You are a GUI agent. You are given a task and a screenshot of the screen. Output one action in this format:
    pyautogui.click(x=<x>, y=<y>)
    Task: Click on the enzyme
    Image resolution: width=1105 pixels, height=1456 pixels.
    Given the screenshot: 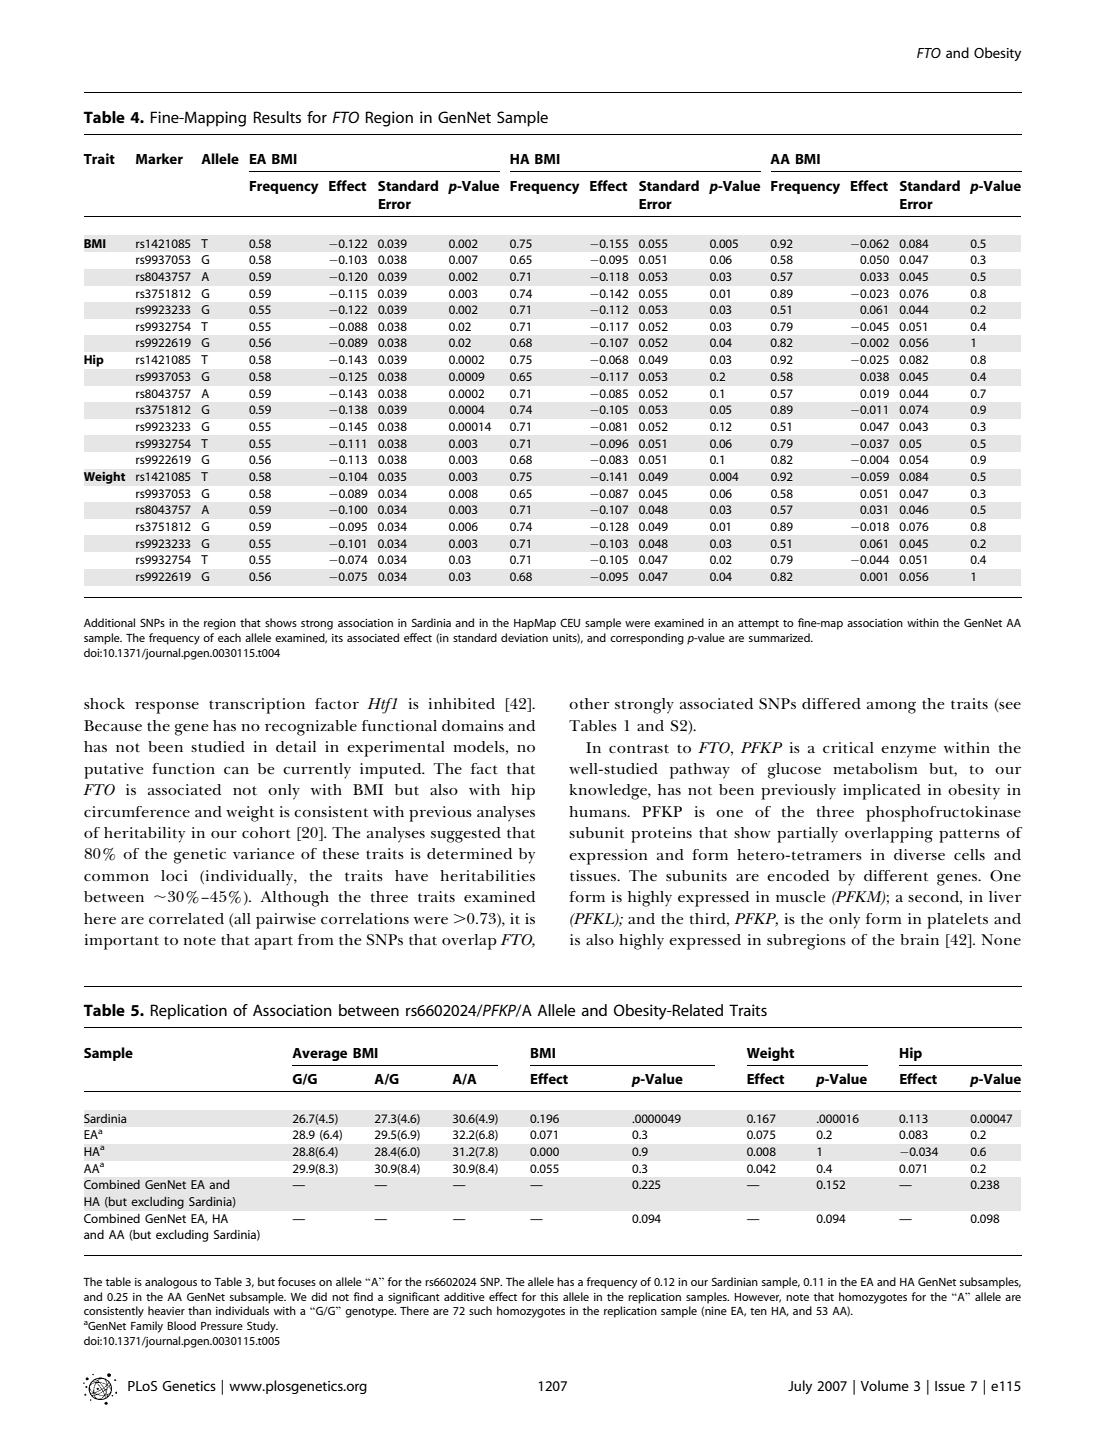 What is the action you would take?
    pyautogui.click(x=908, y=752)
